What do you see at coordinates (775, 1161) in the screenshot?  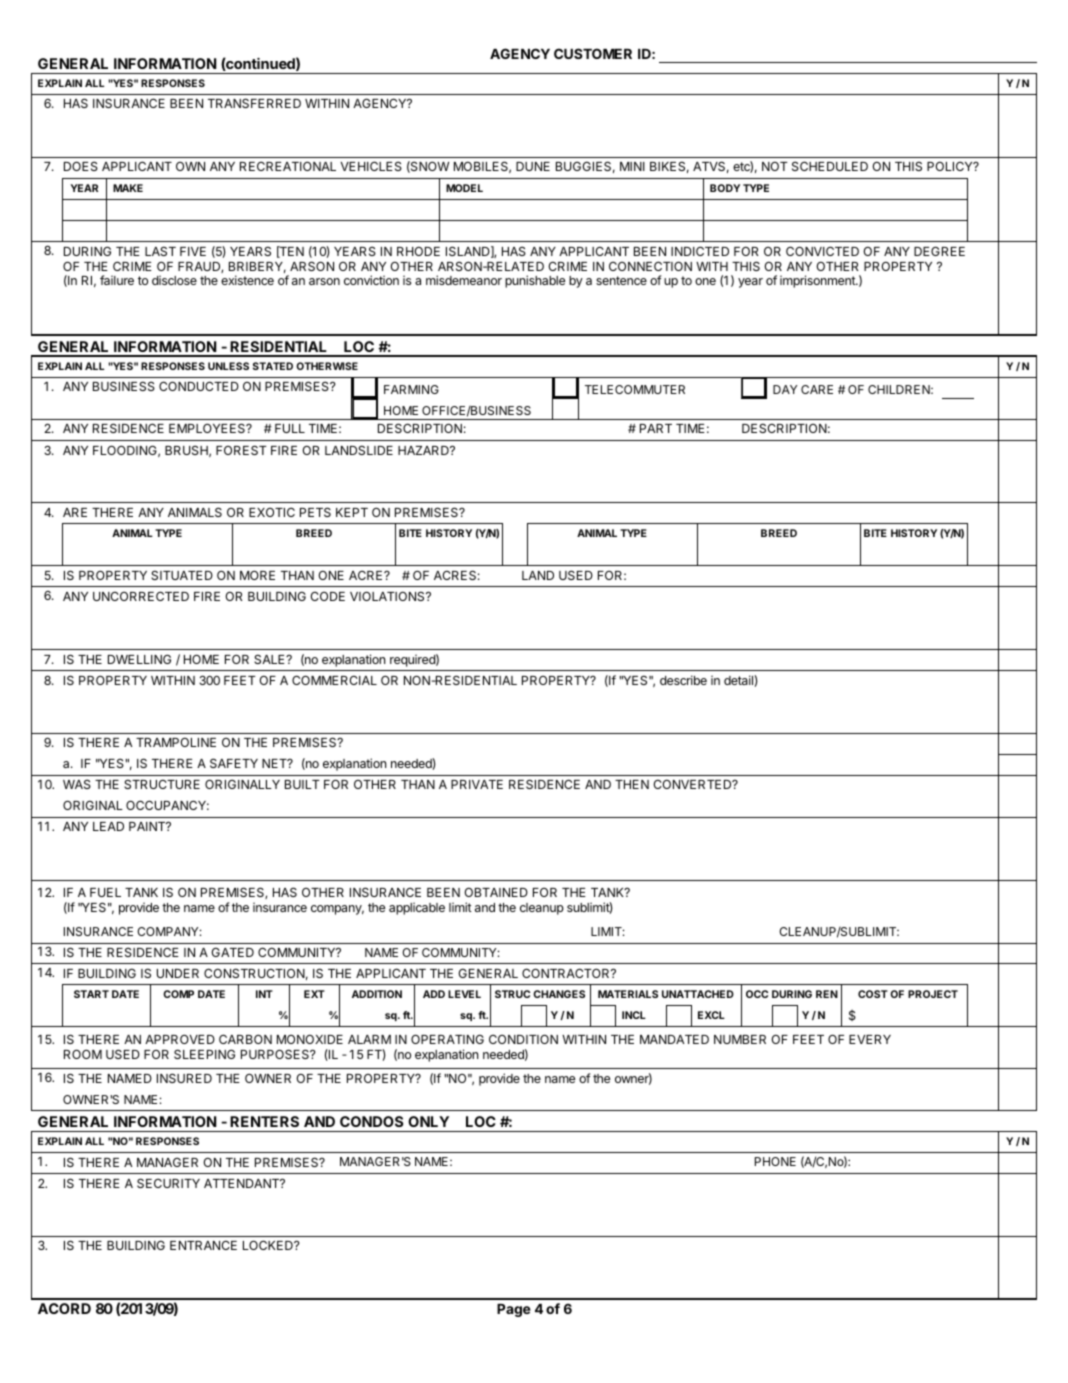 I see `PHONE` at bounding box center [775, 1161].
